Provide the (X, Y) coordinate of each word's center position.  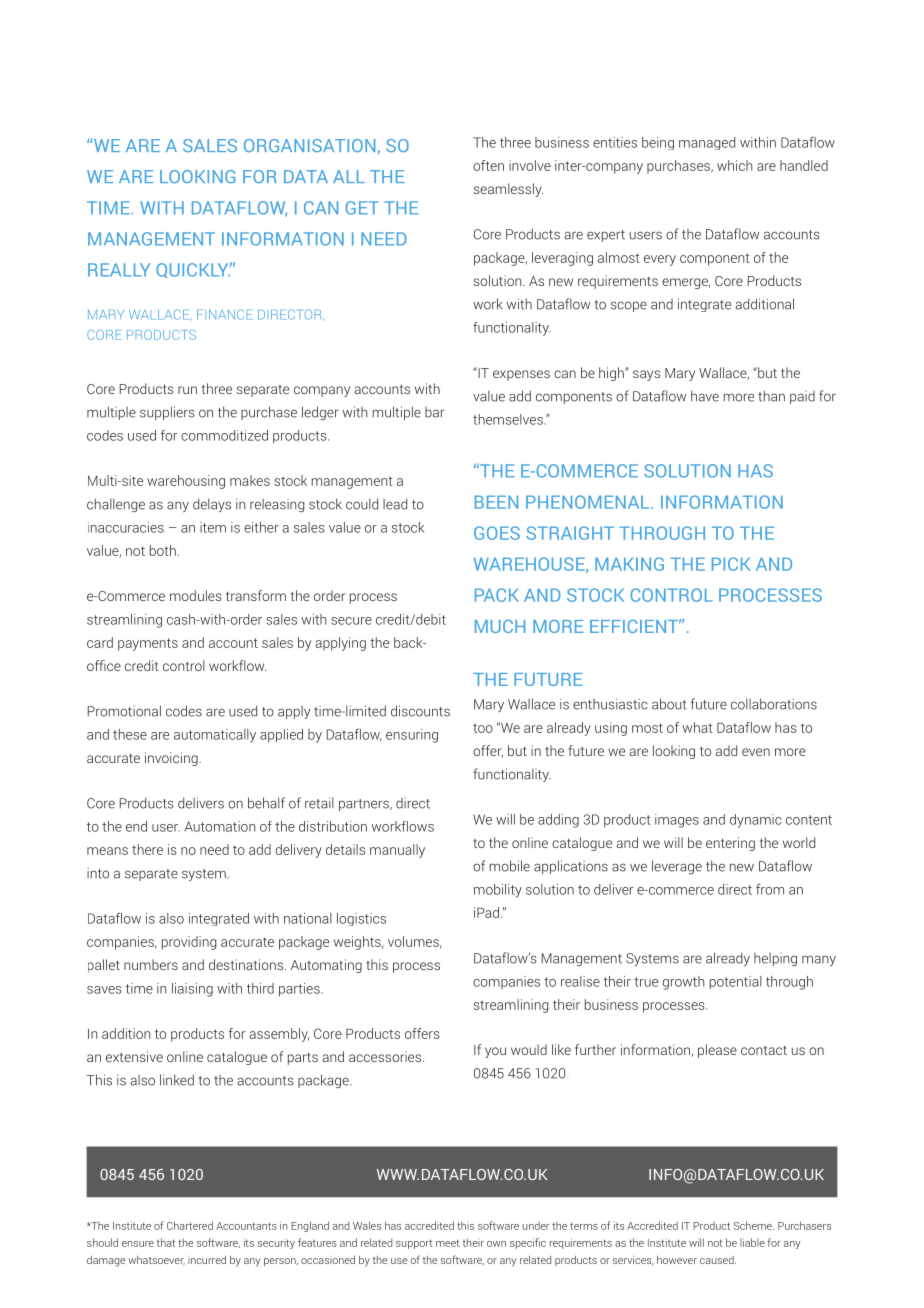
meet (448, 1243)
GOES (497, 533)
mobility (498, 891)
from (770, 889)
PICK (731, 564)
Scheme (754, 1225)
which (735, 165)
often (488, 165)
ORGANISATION (309, 145)
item (213, 527)
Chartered (190, 1225)
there (147, 849)
